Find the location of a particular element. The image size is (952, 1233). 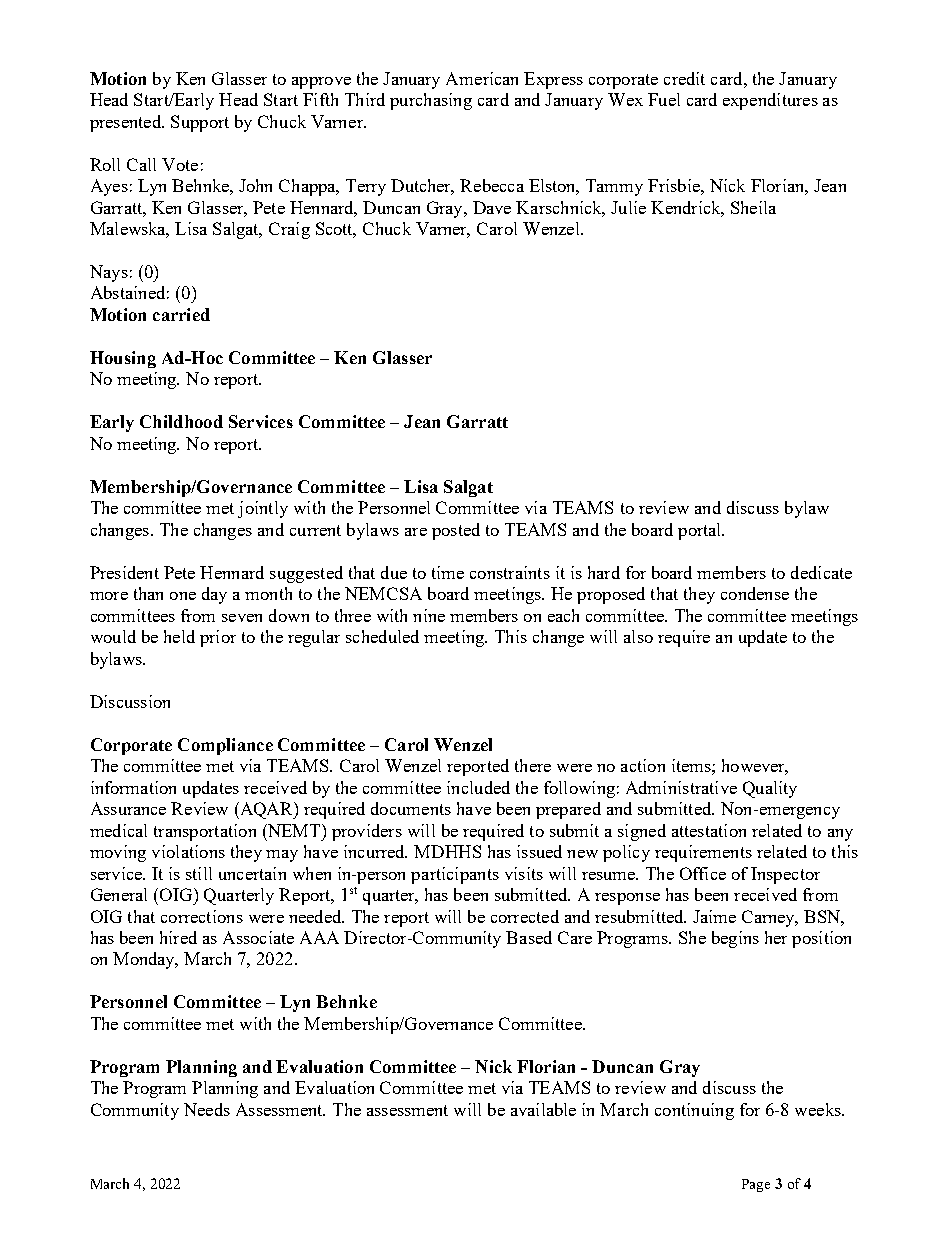

Needs is located at coordinates (207, 1109).
